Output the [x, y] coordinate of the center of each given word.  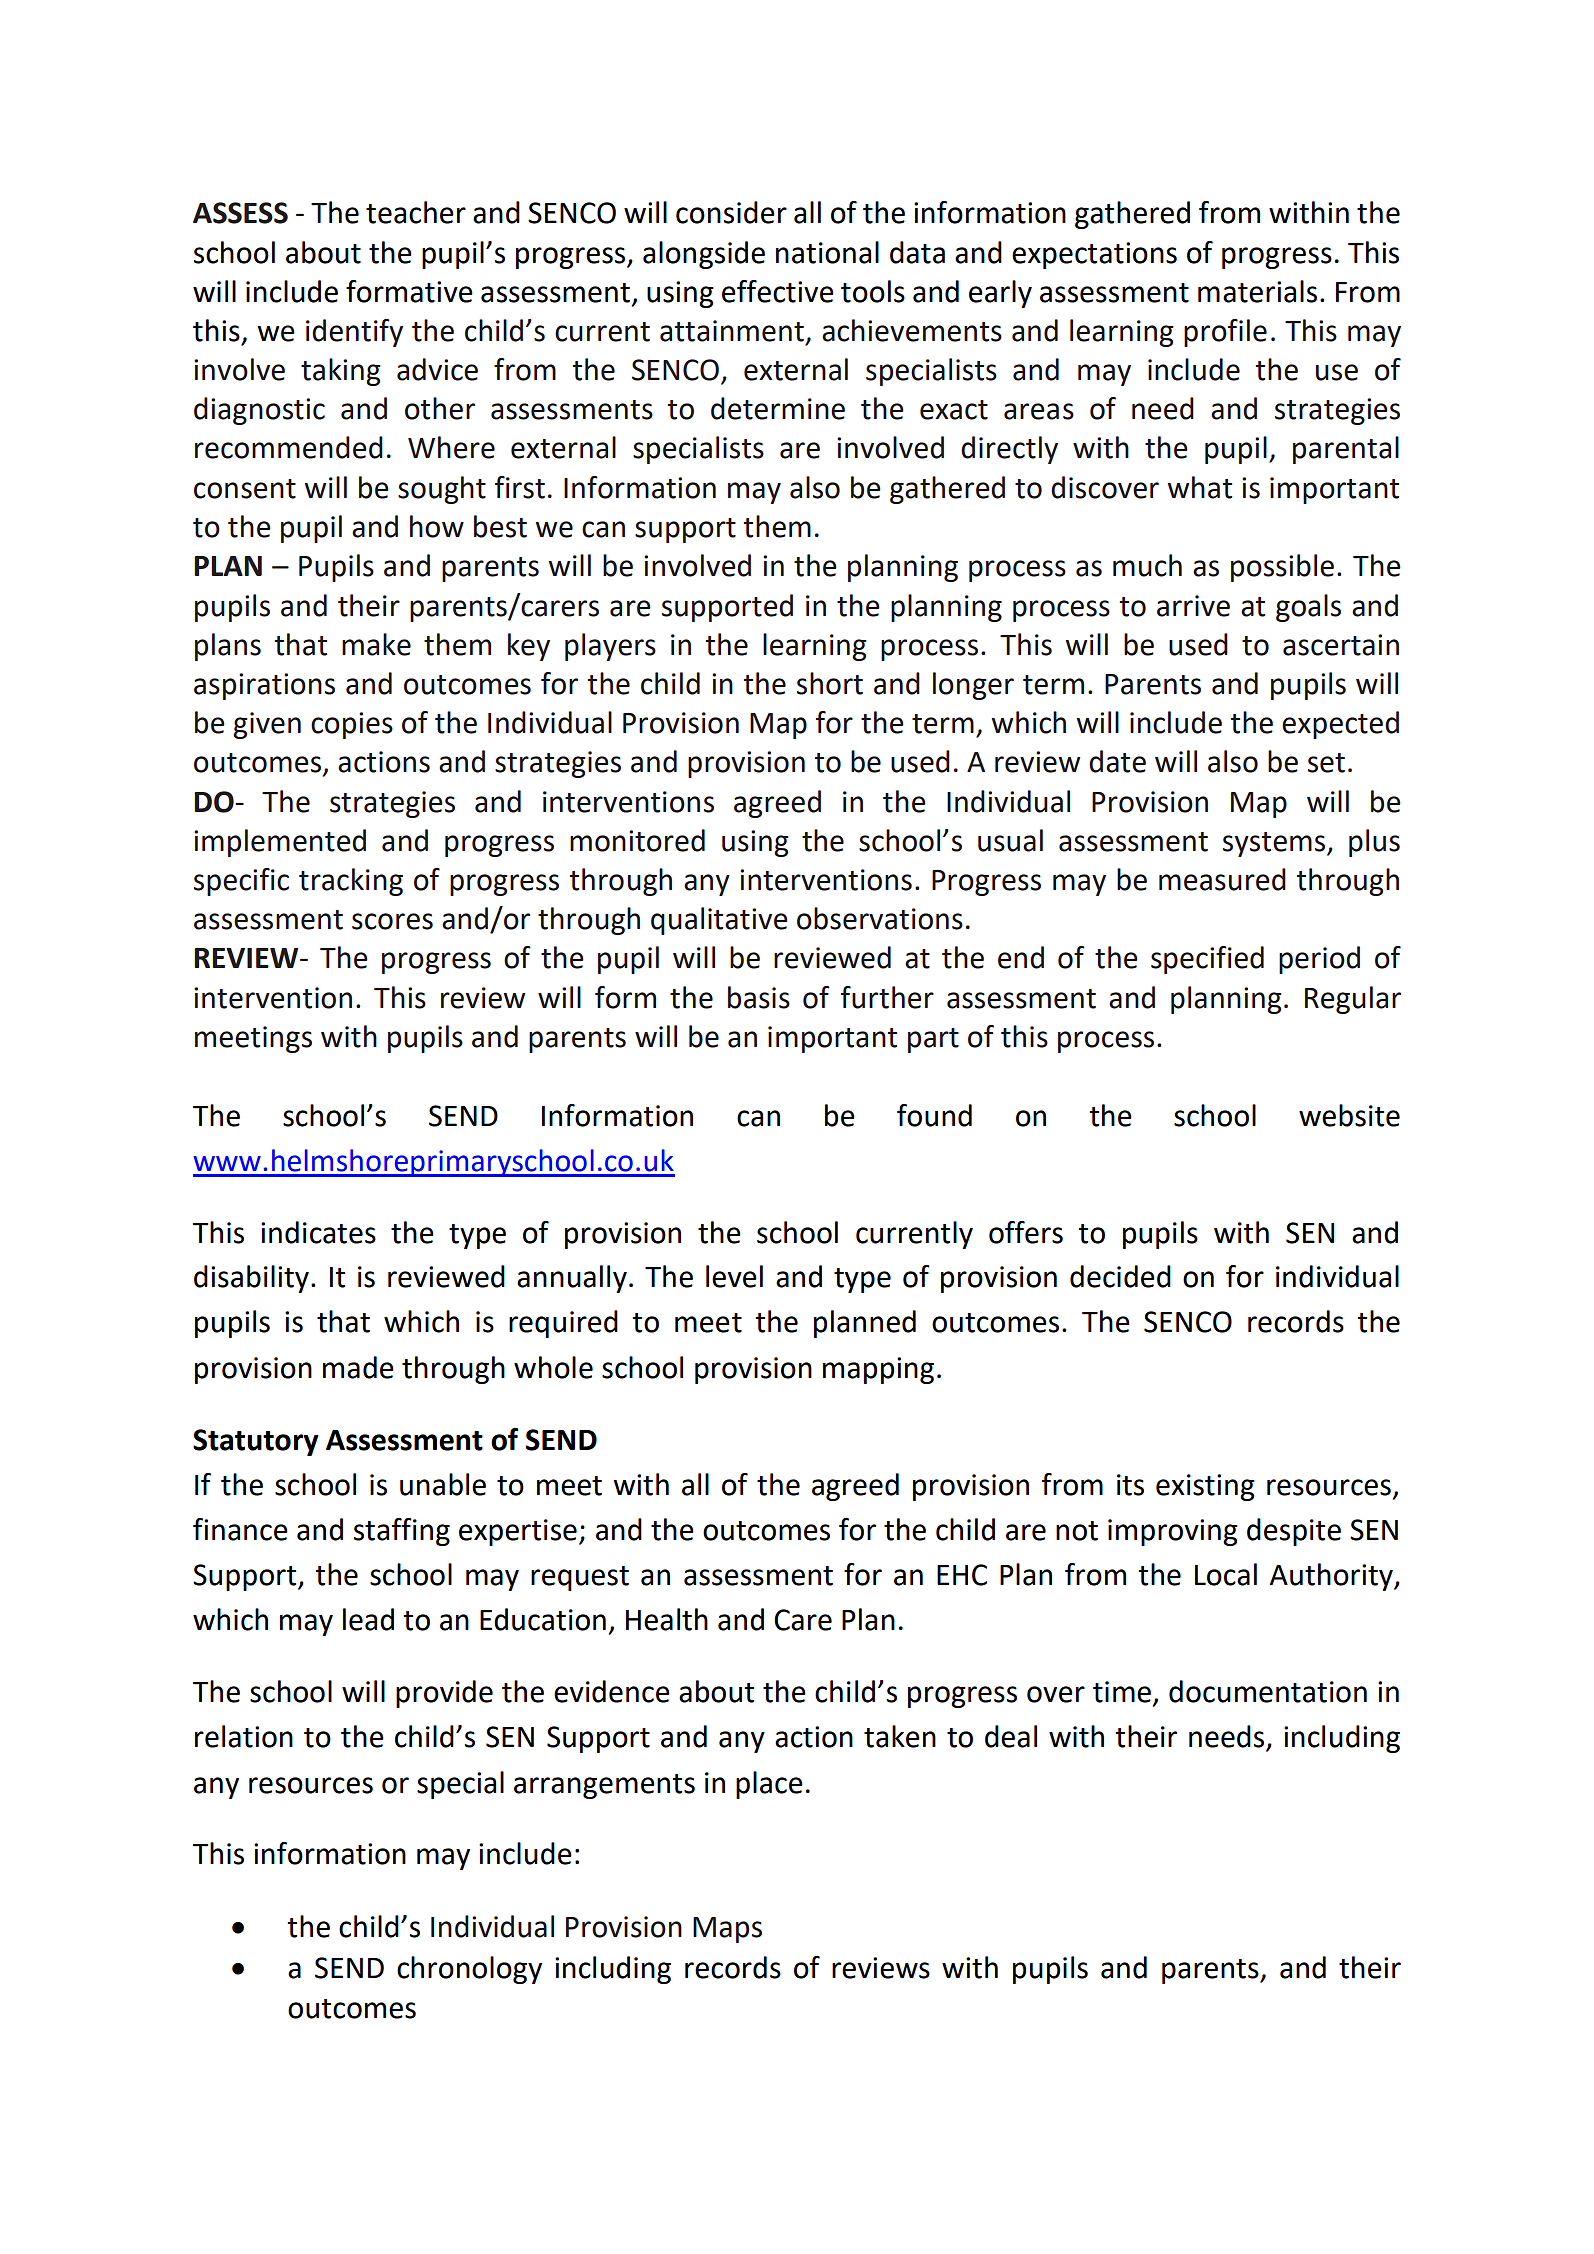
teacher [416, 212]
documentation [1268, 1691]
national [827, 252]
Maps [727, 1930]
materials [1257, 291]
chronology [469, 1970]
